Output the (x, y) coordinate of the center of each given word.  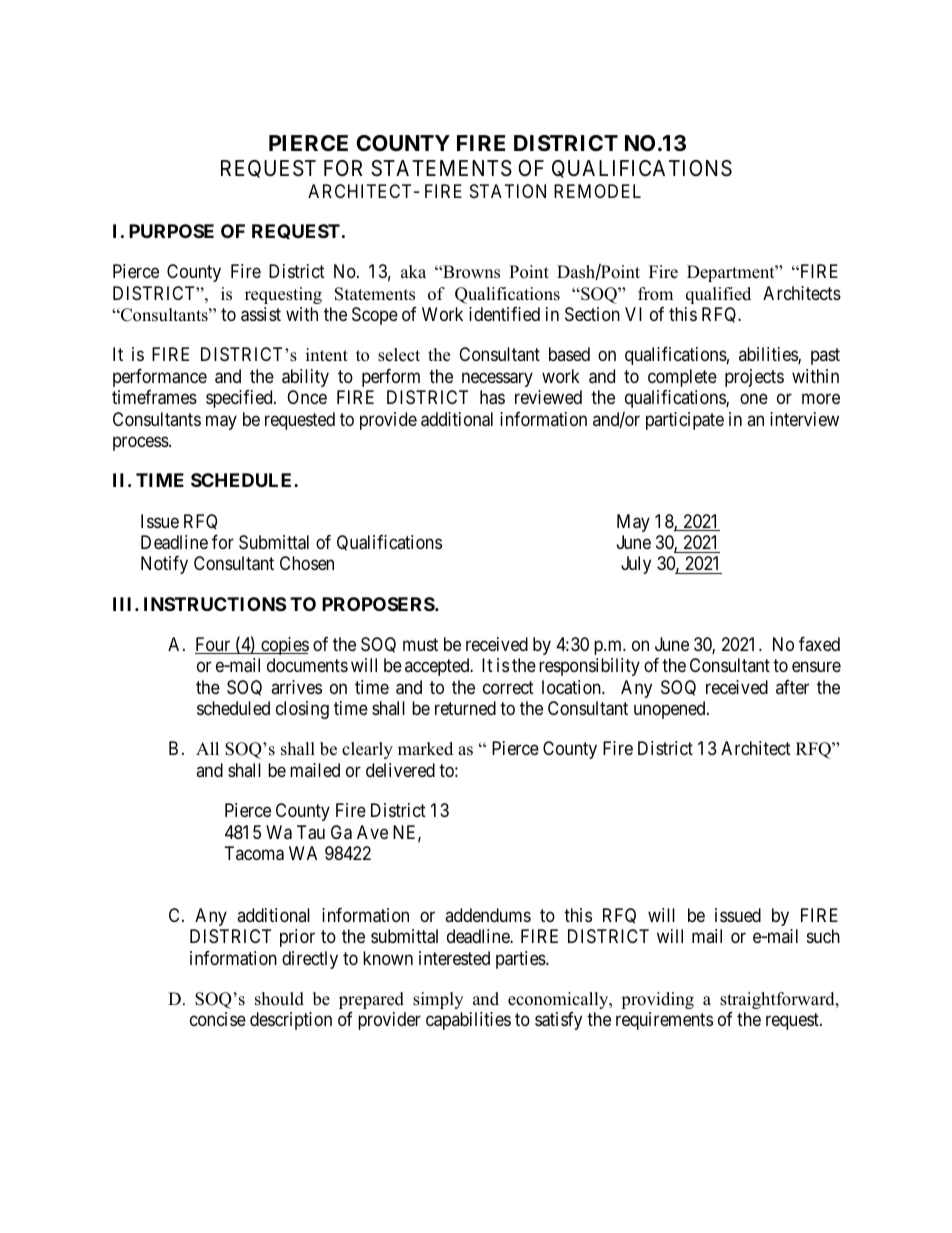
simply (438, 1000)
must (420, 644)
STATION (508, 191)
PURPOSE (171, 231)
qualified (718, 295)
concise (218, 1019)
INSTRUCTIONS (215, 604)
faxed (819, 644)
